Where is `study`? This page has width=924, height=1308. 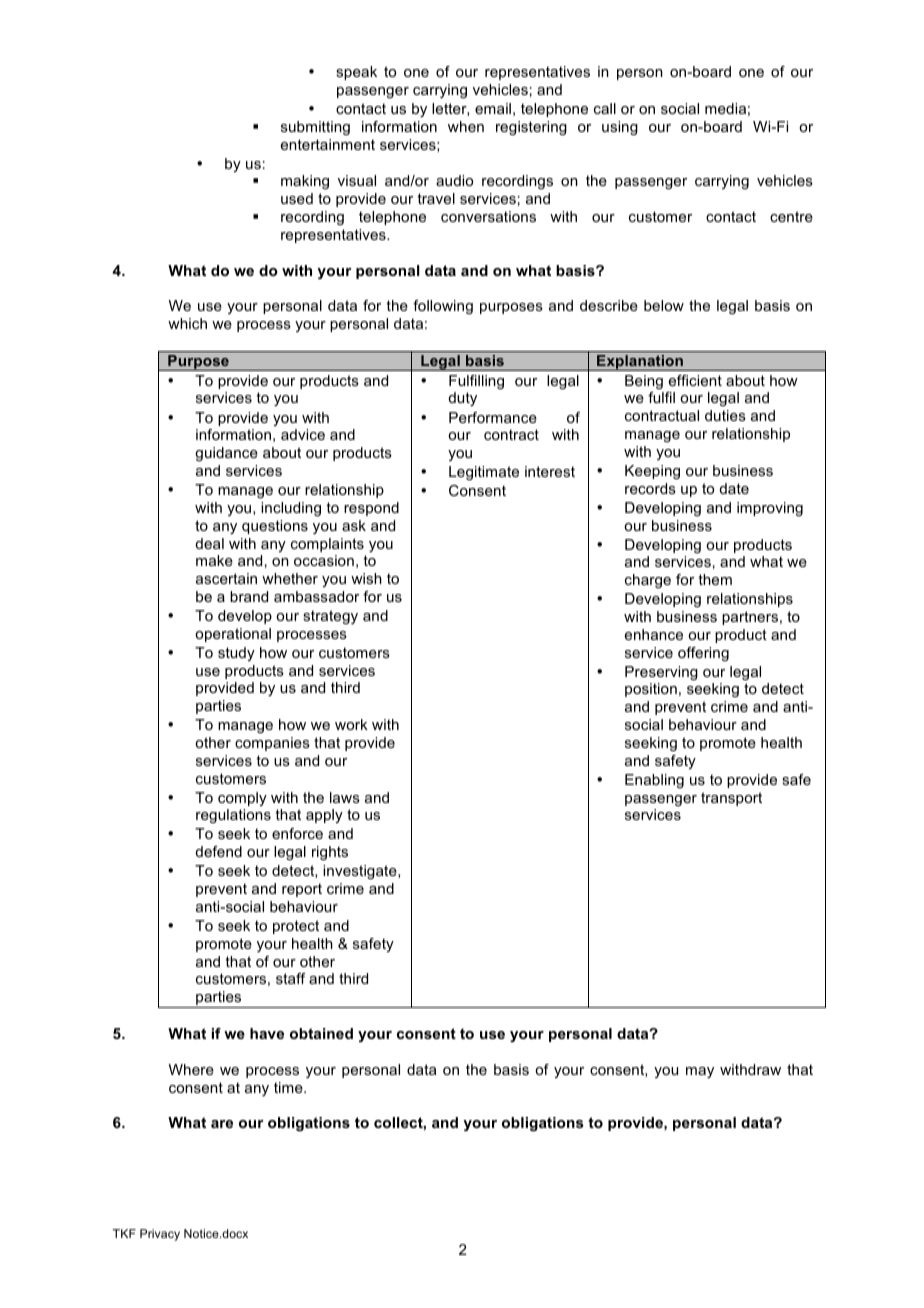
study is located at coordinates (236, 654).
